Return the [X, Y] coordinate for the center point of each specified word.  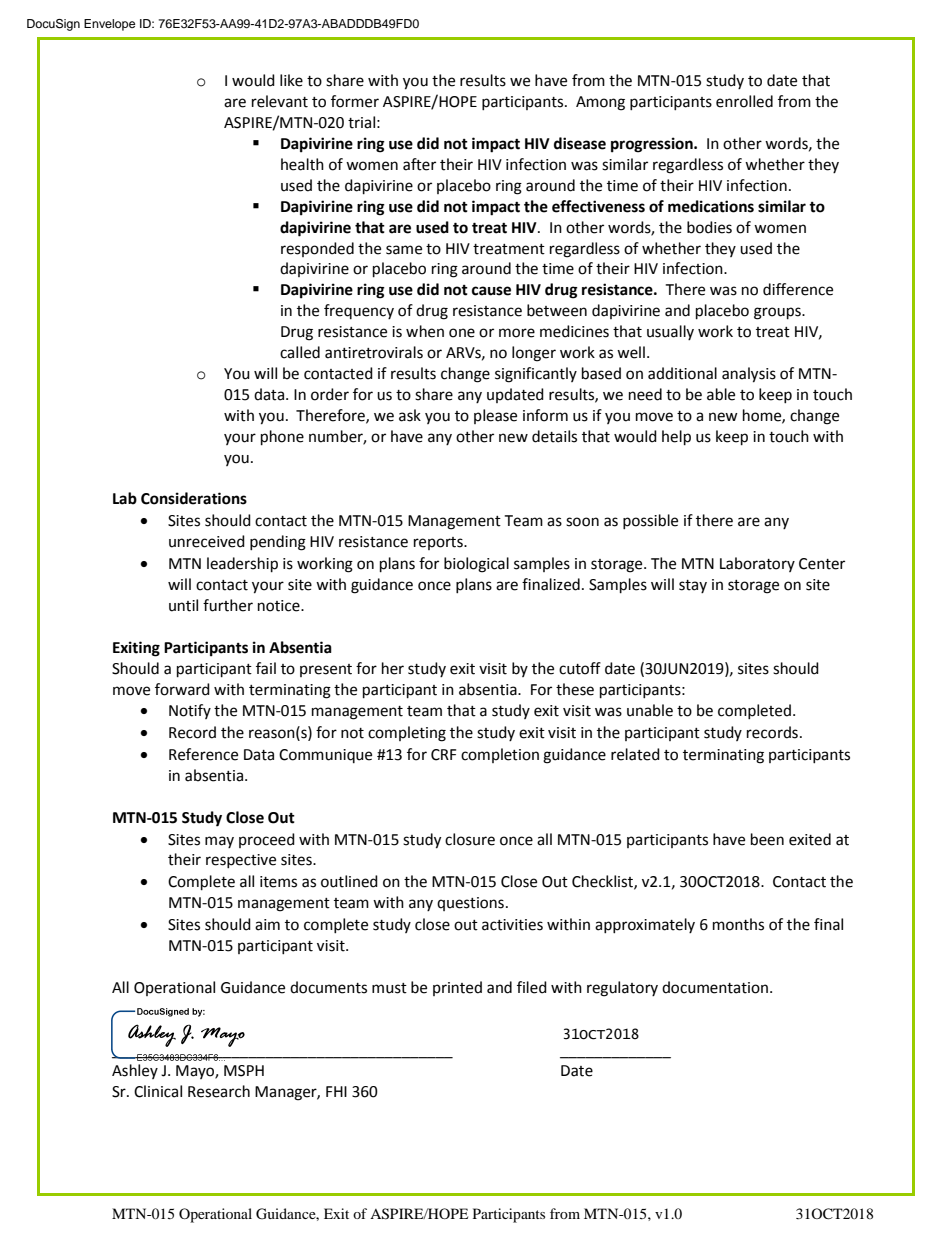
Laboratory [757, 564]
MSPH [244, 1071]
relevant [280, 101]
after [419, 164]
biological [476, 565]
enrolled [744, 101]
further [228, 605]
